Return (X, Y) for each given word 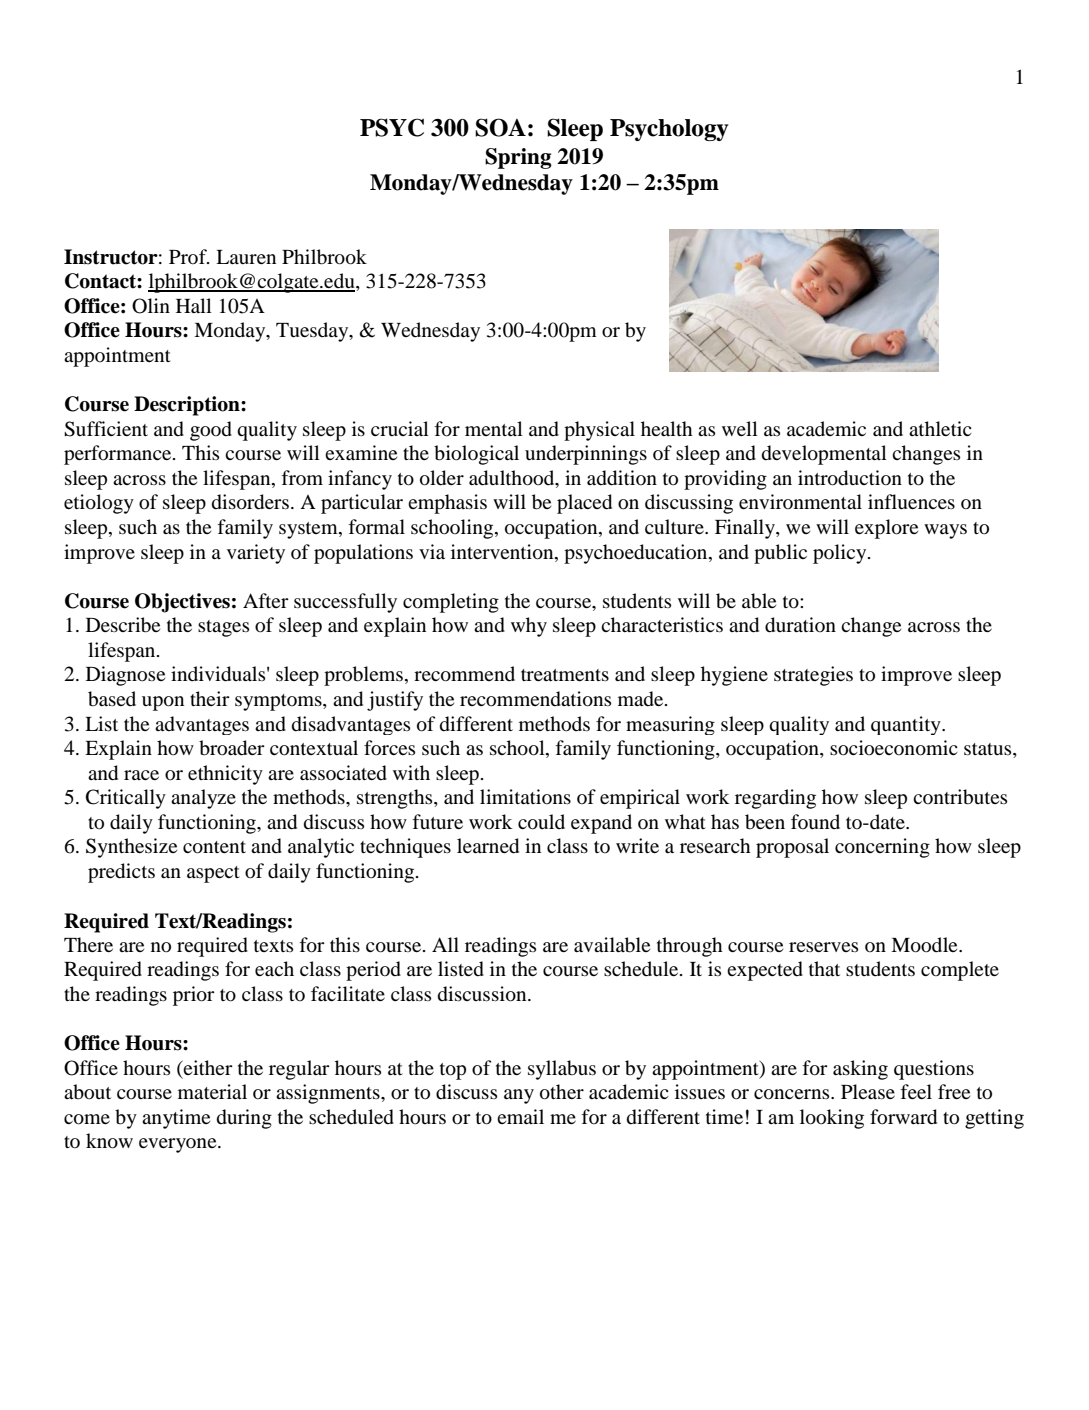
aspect (213, 874)
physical (599, 431)
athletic (940, 428)
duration (800, 625)
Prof (189, 256)
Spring (518, 158)
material (212, 1091)
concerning (882, 848)
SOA (500, 127)
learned (488, 846)
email (520, 1116)
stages (223, 628)
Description (188, 406)
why (529, 627)
